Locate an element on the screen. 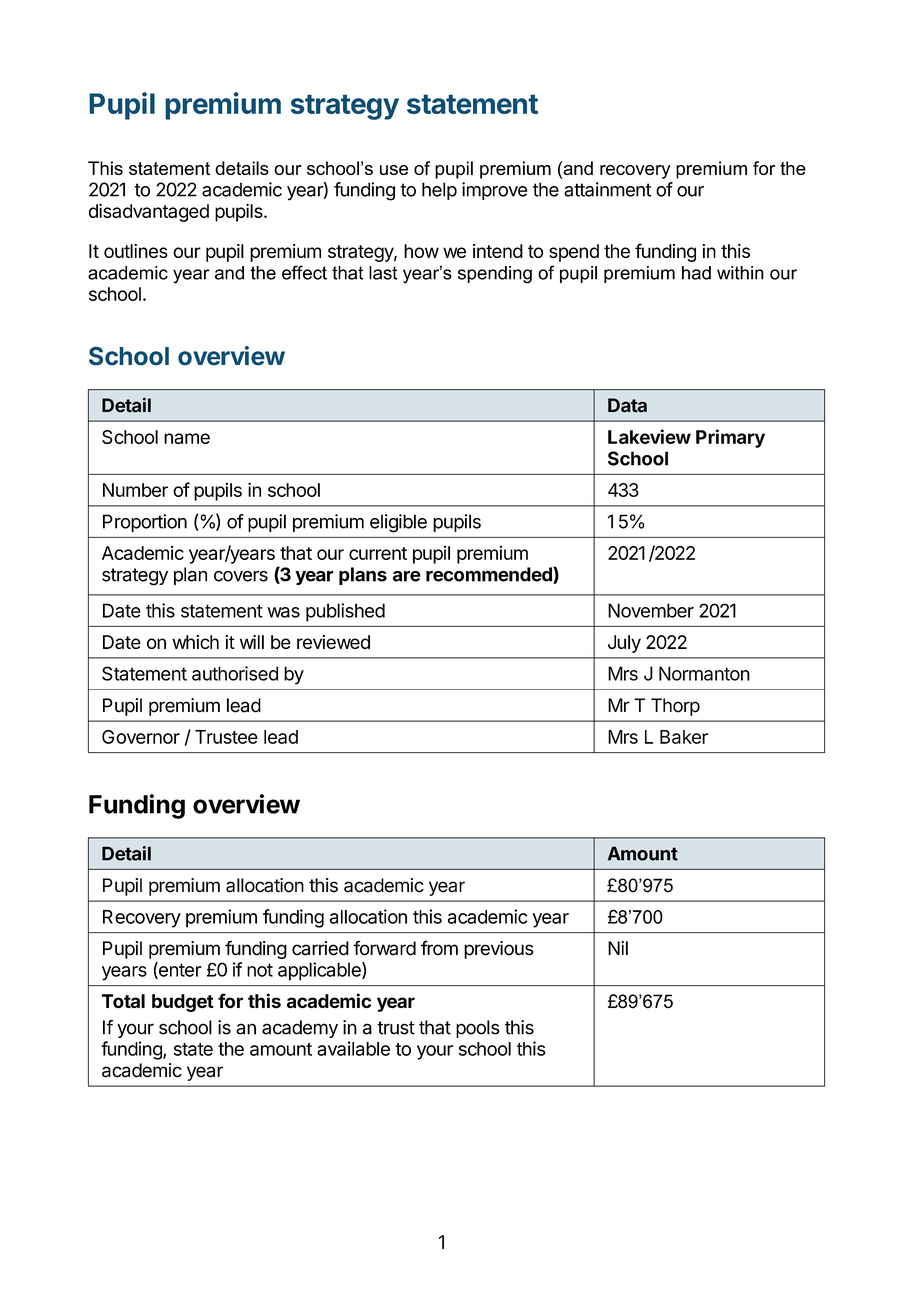 This screenshot has height=1308, width=924. pools is located at coordinates (478, 1029).
